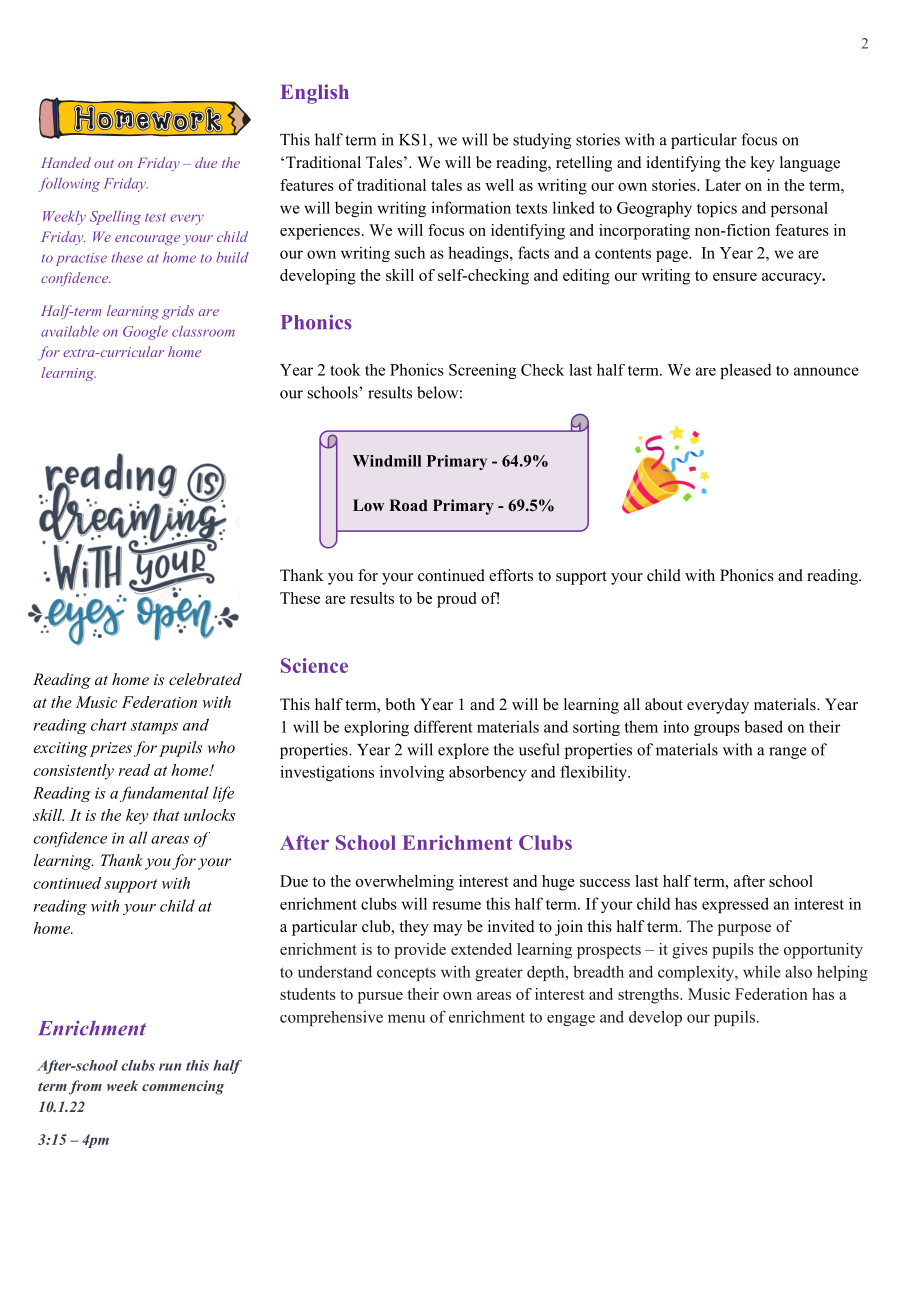  I want to click on language, so click(810, 164).
